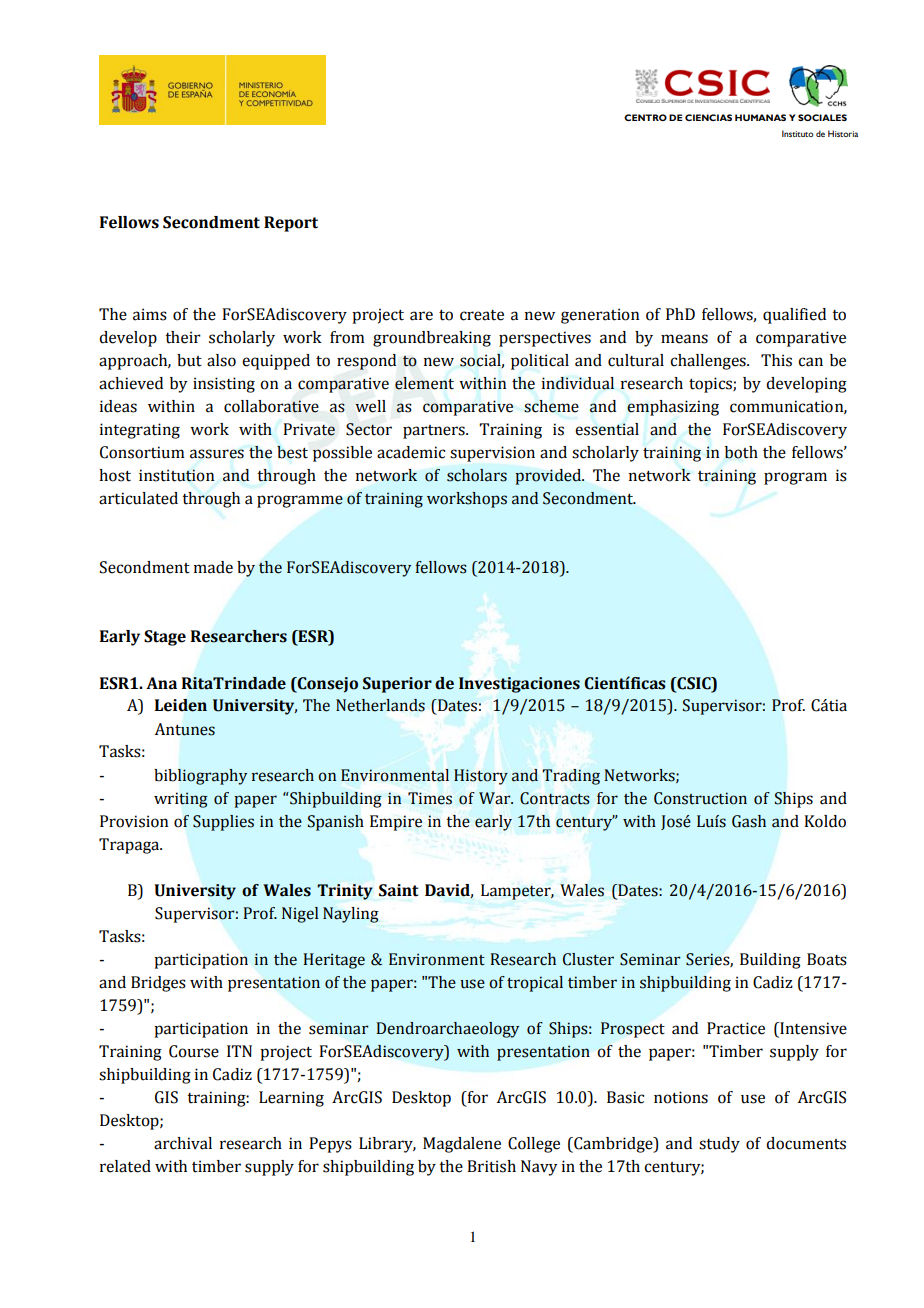 The image size is (924, 1308). What do you see at coordinates (291, 224) in the screenshot?
I see `Report` at bounding box center [291, 224].
